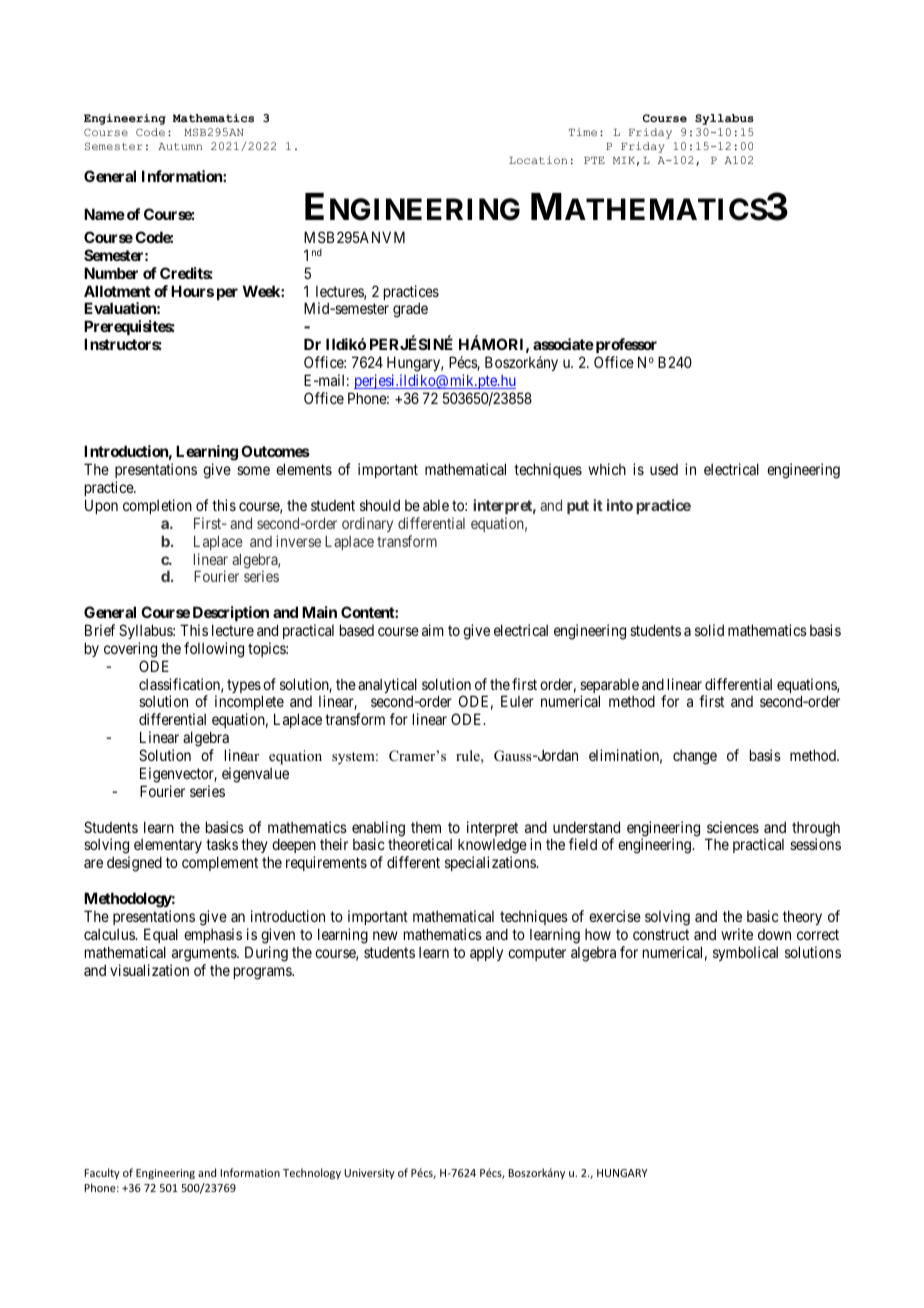  Describe the element at coordinates (733, 827) in the document. I see `sciences` at that location.
